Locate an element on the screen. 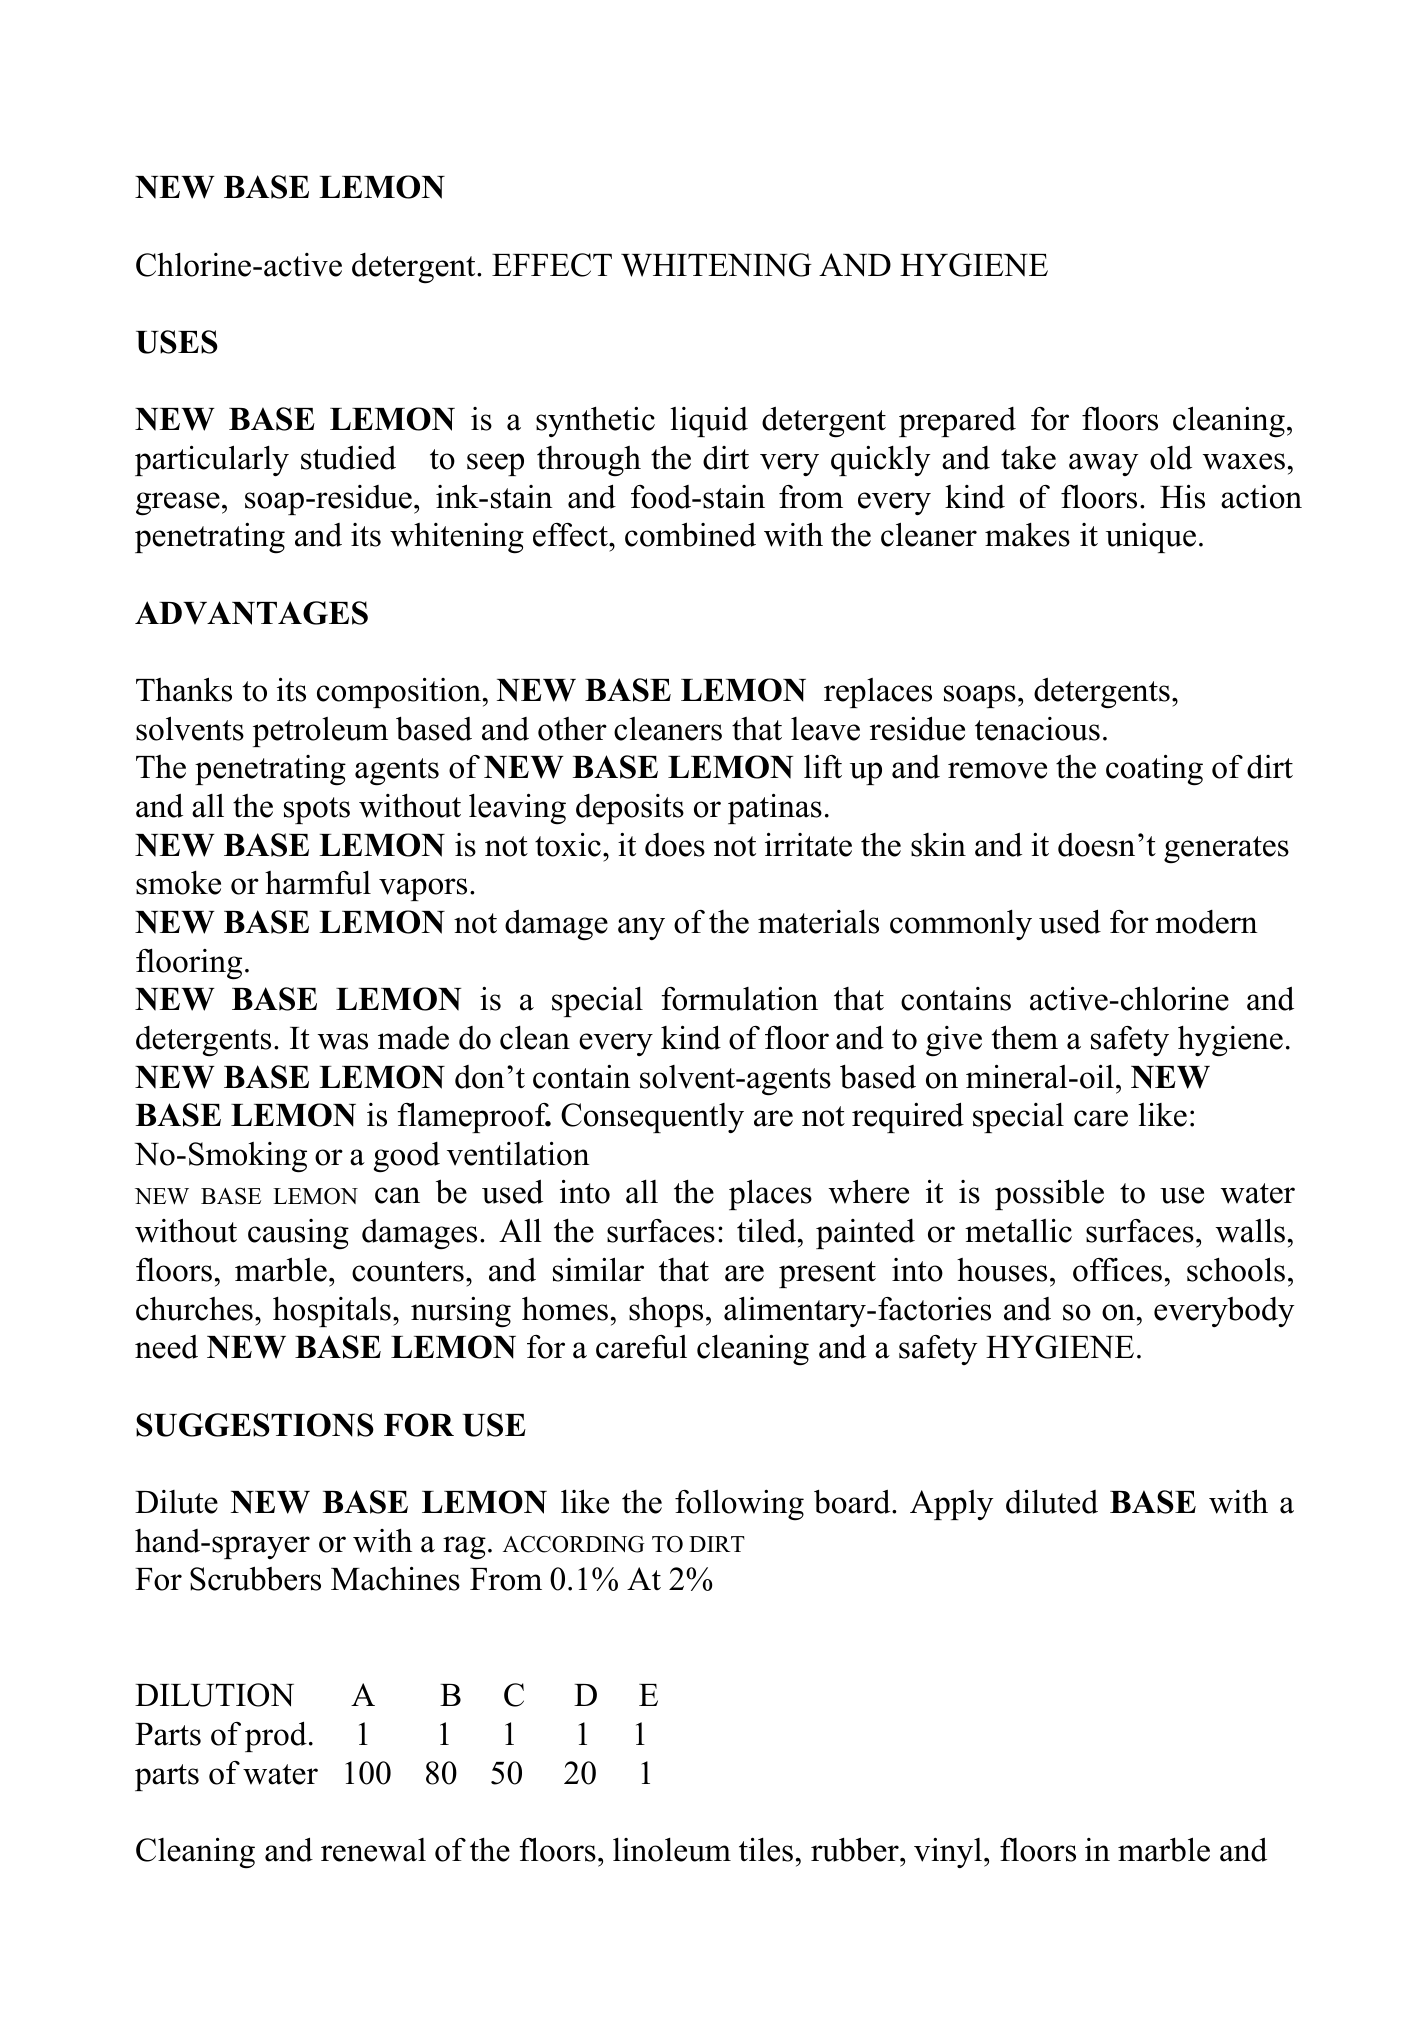 The width and height of the screenshot is (1428, 2022). Apply is located at coordinates (951, 1505).
